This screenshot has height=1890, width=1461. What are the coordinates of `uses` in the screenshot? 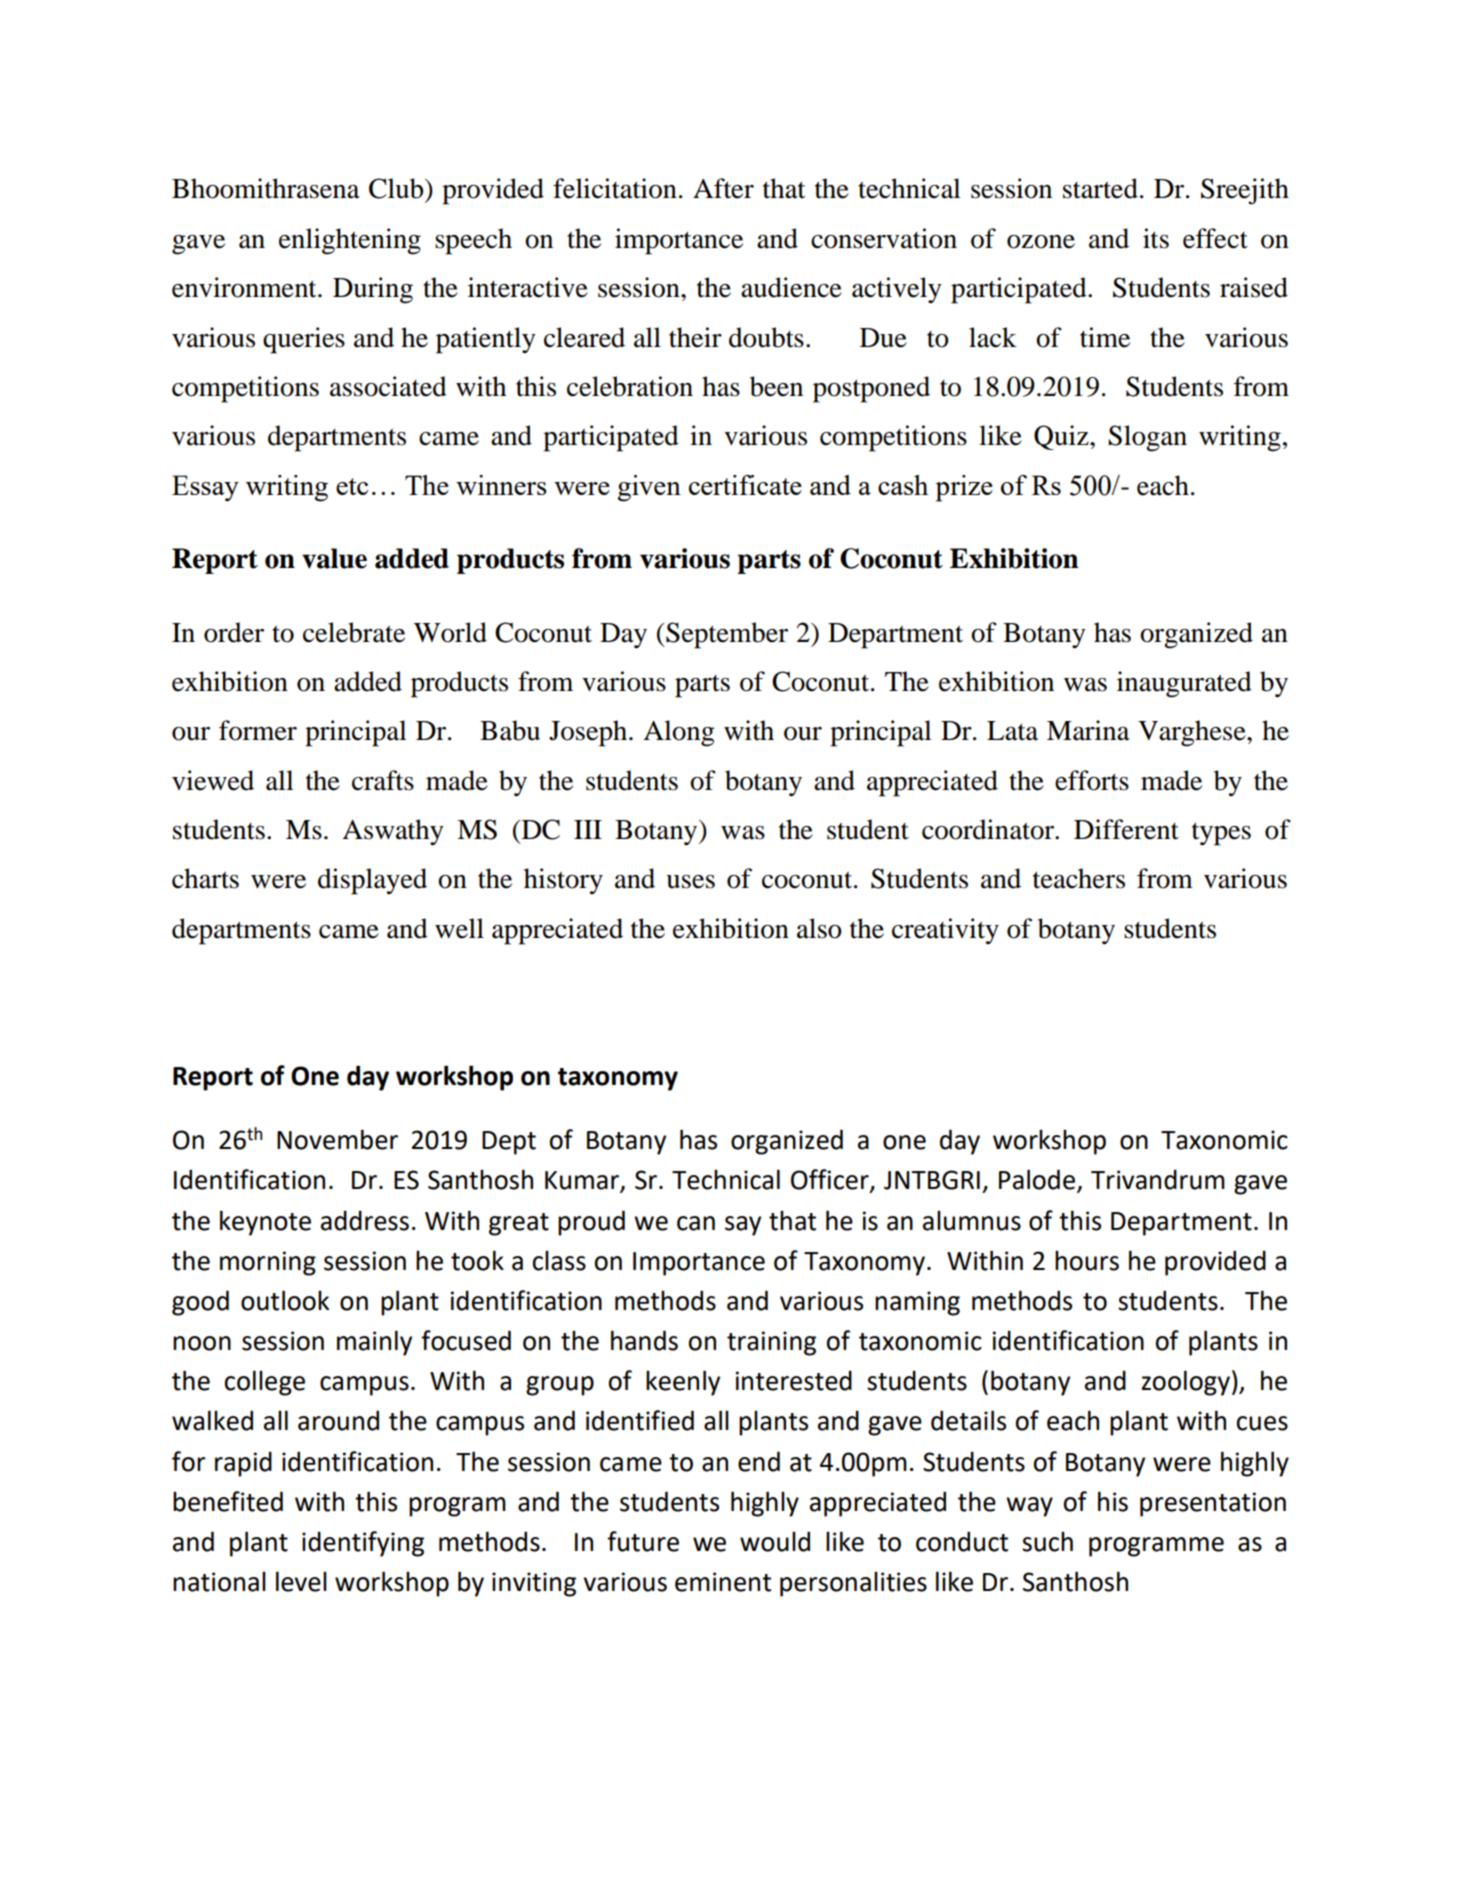 It's located at (690, 882).
